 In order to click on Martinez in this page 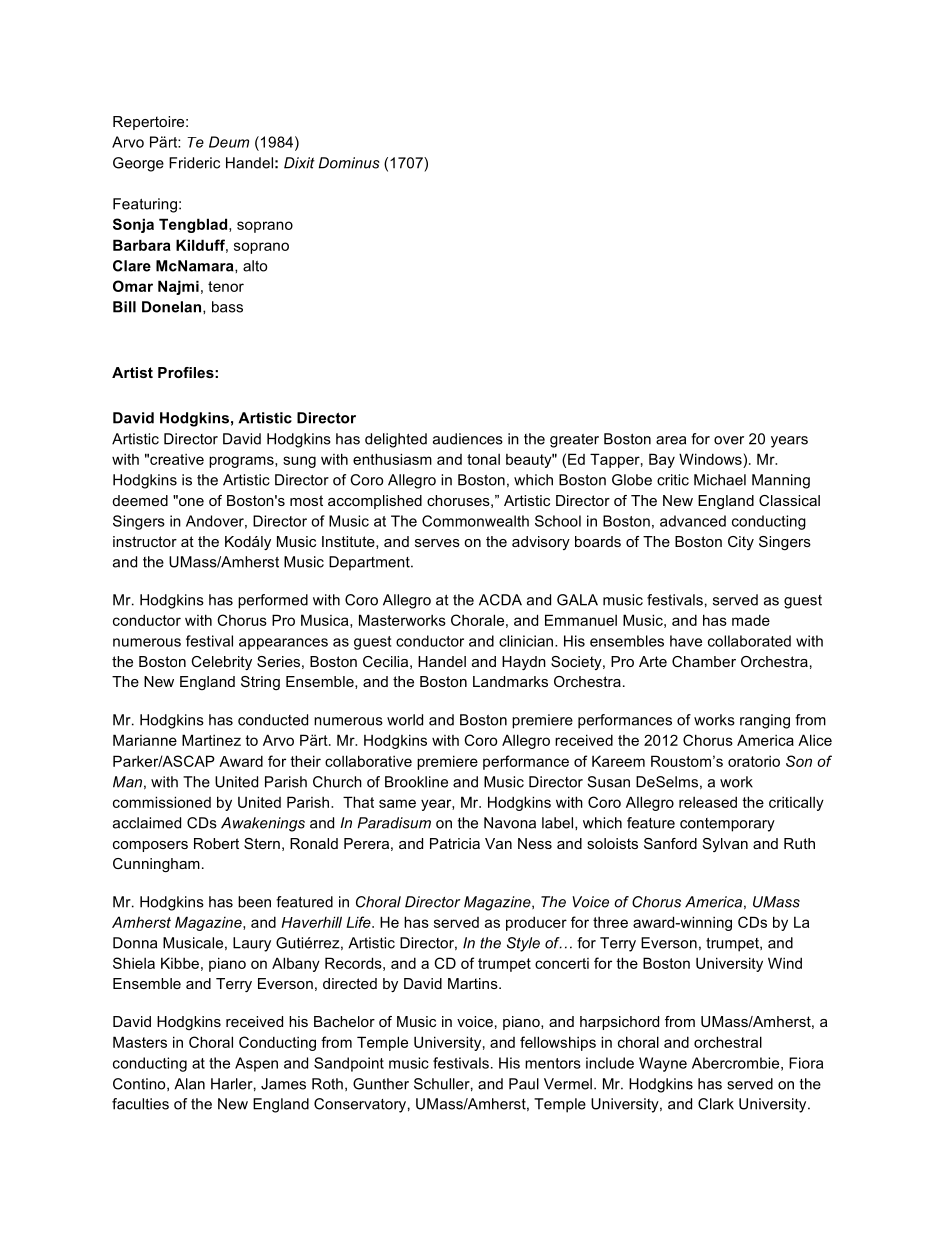, I will do `click(211, 740)`.
